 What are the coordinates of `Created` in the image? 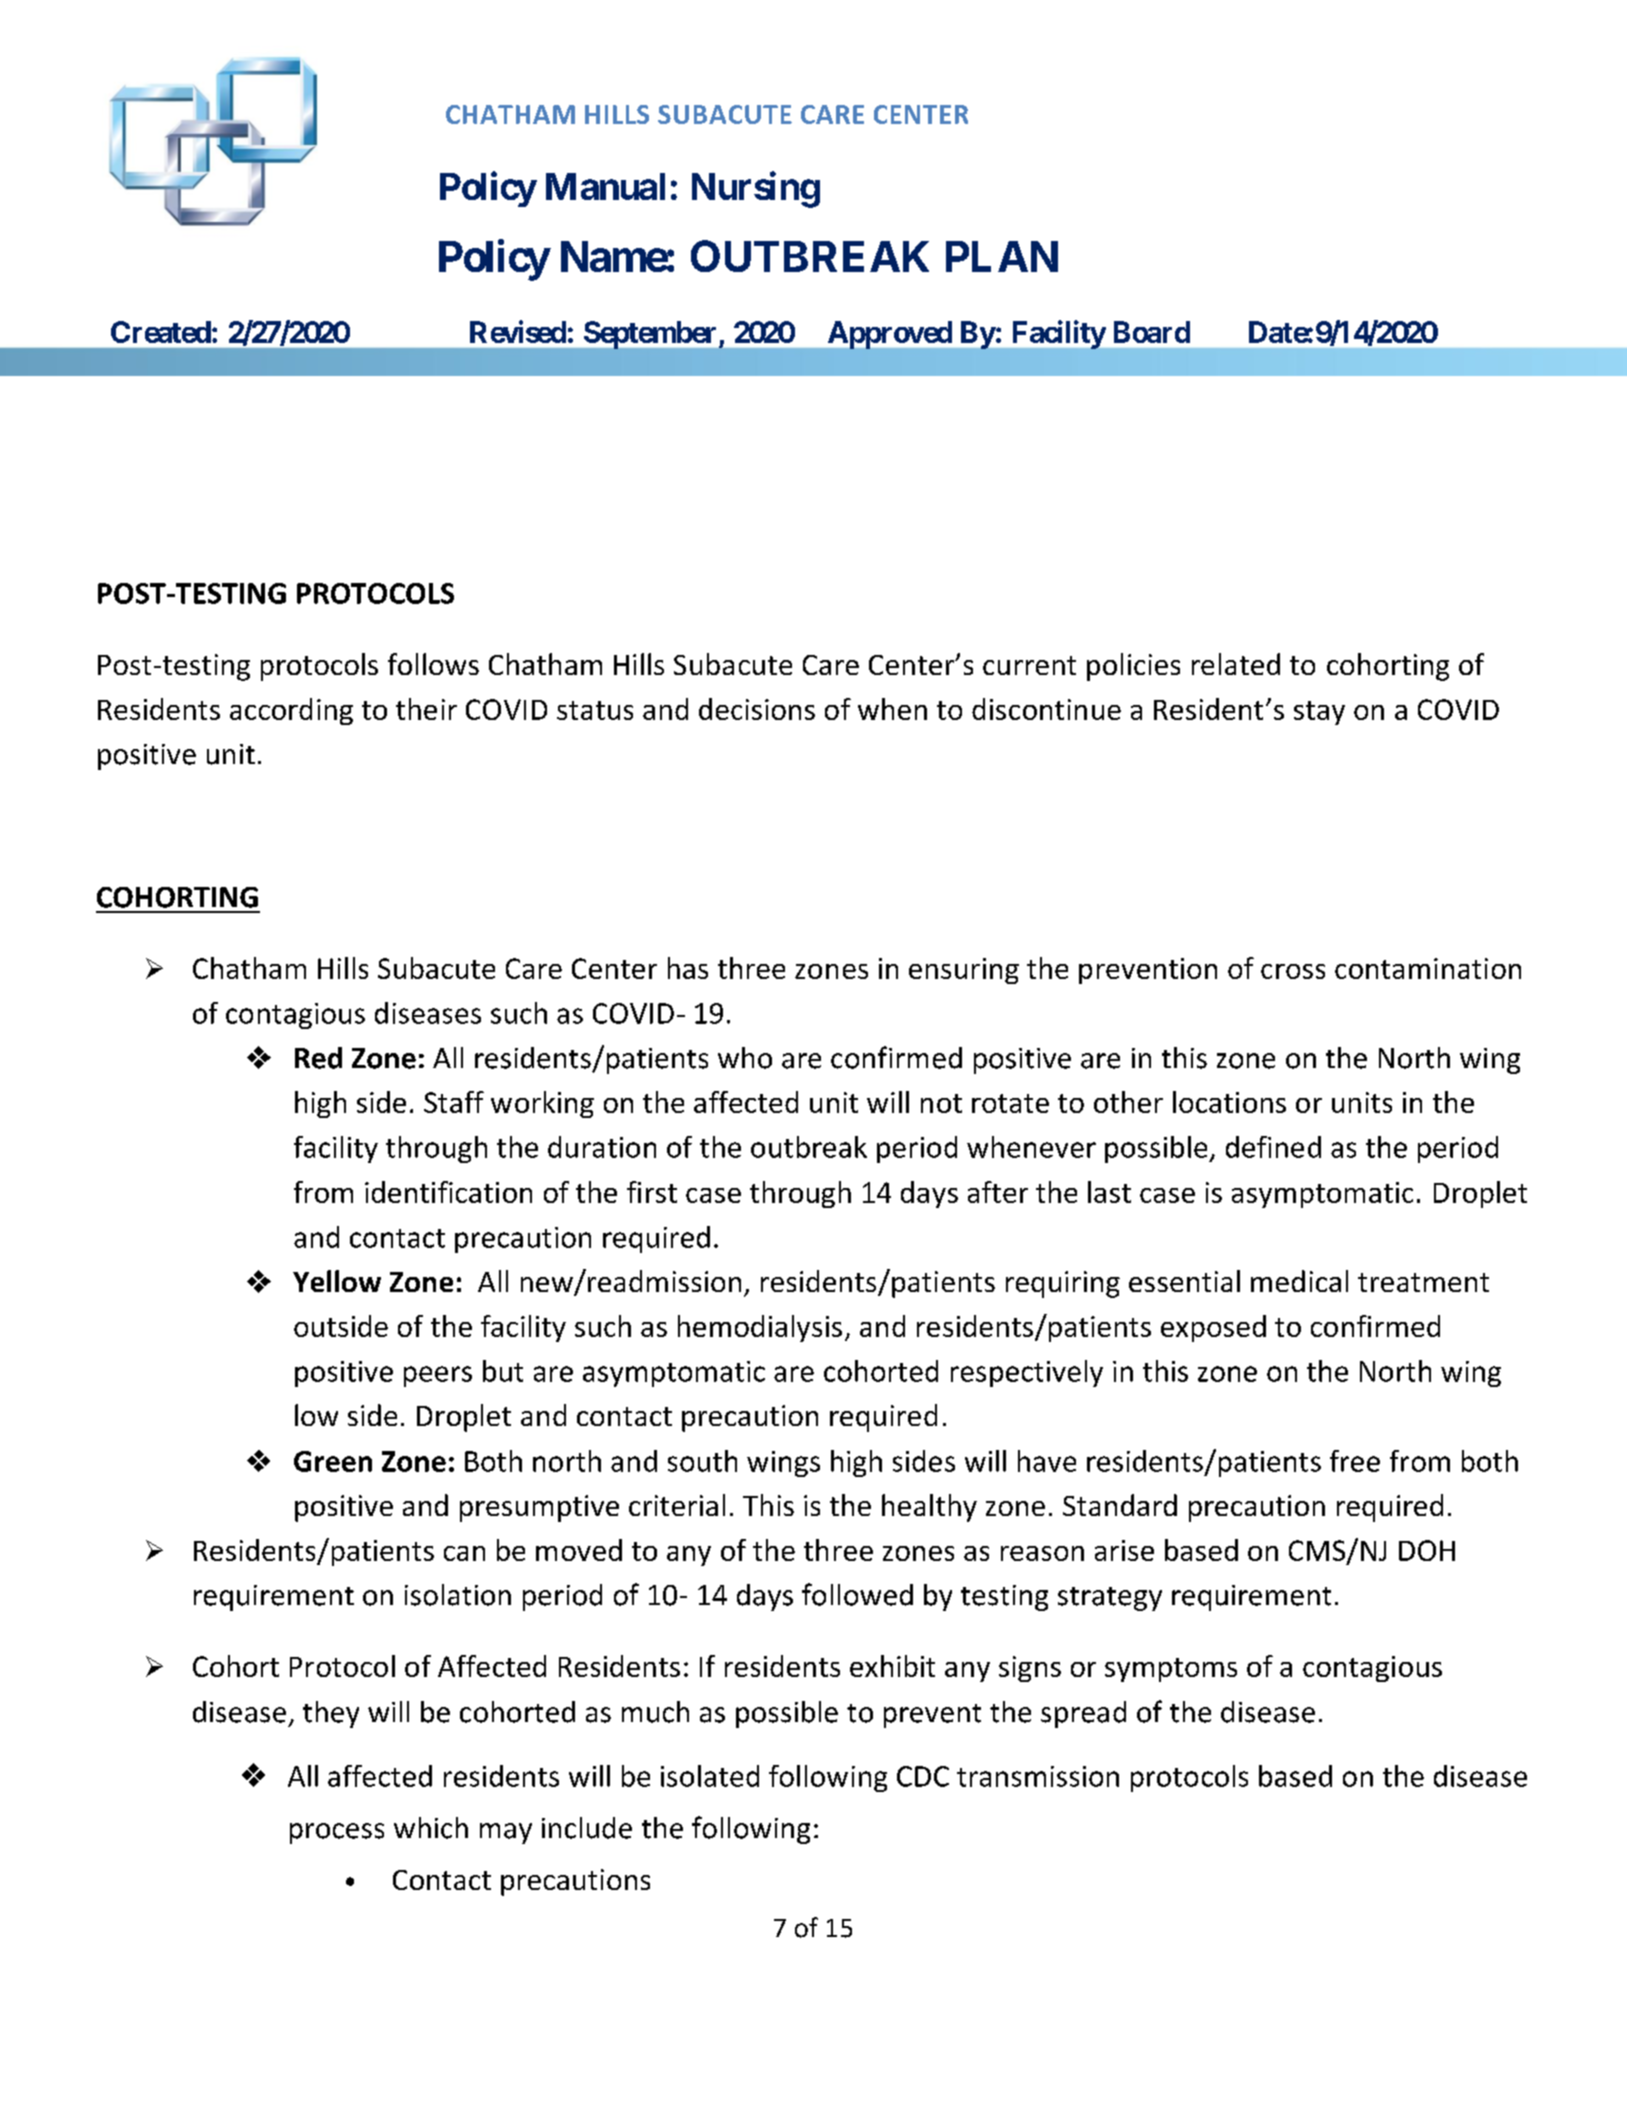 It's located at (161, 332).
